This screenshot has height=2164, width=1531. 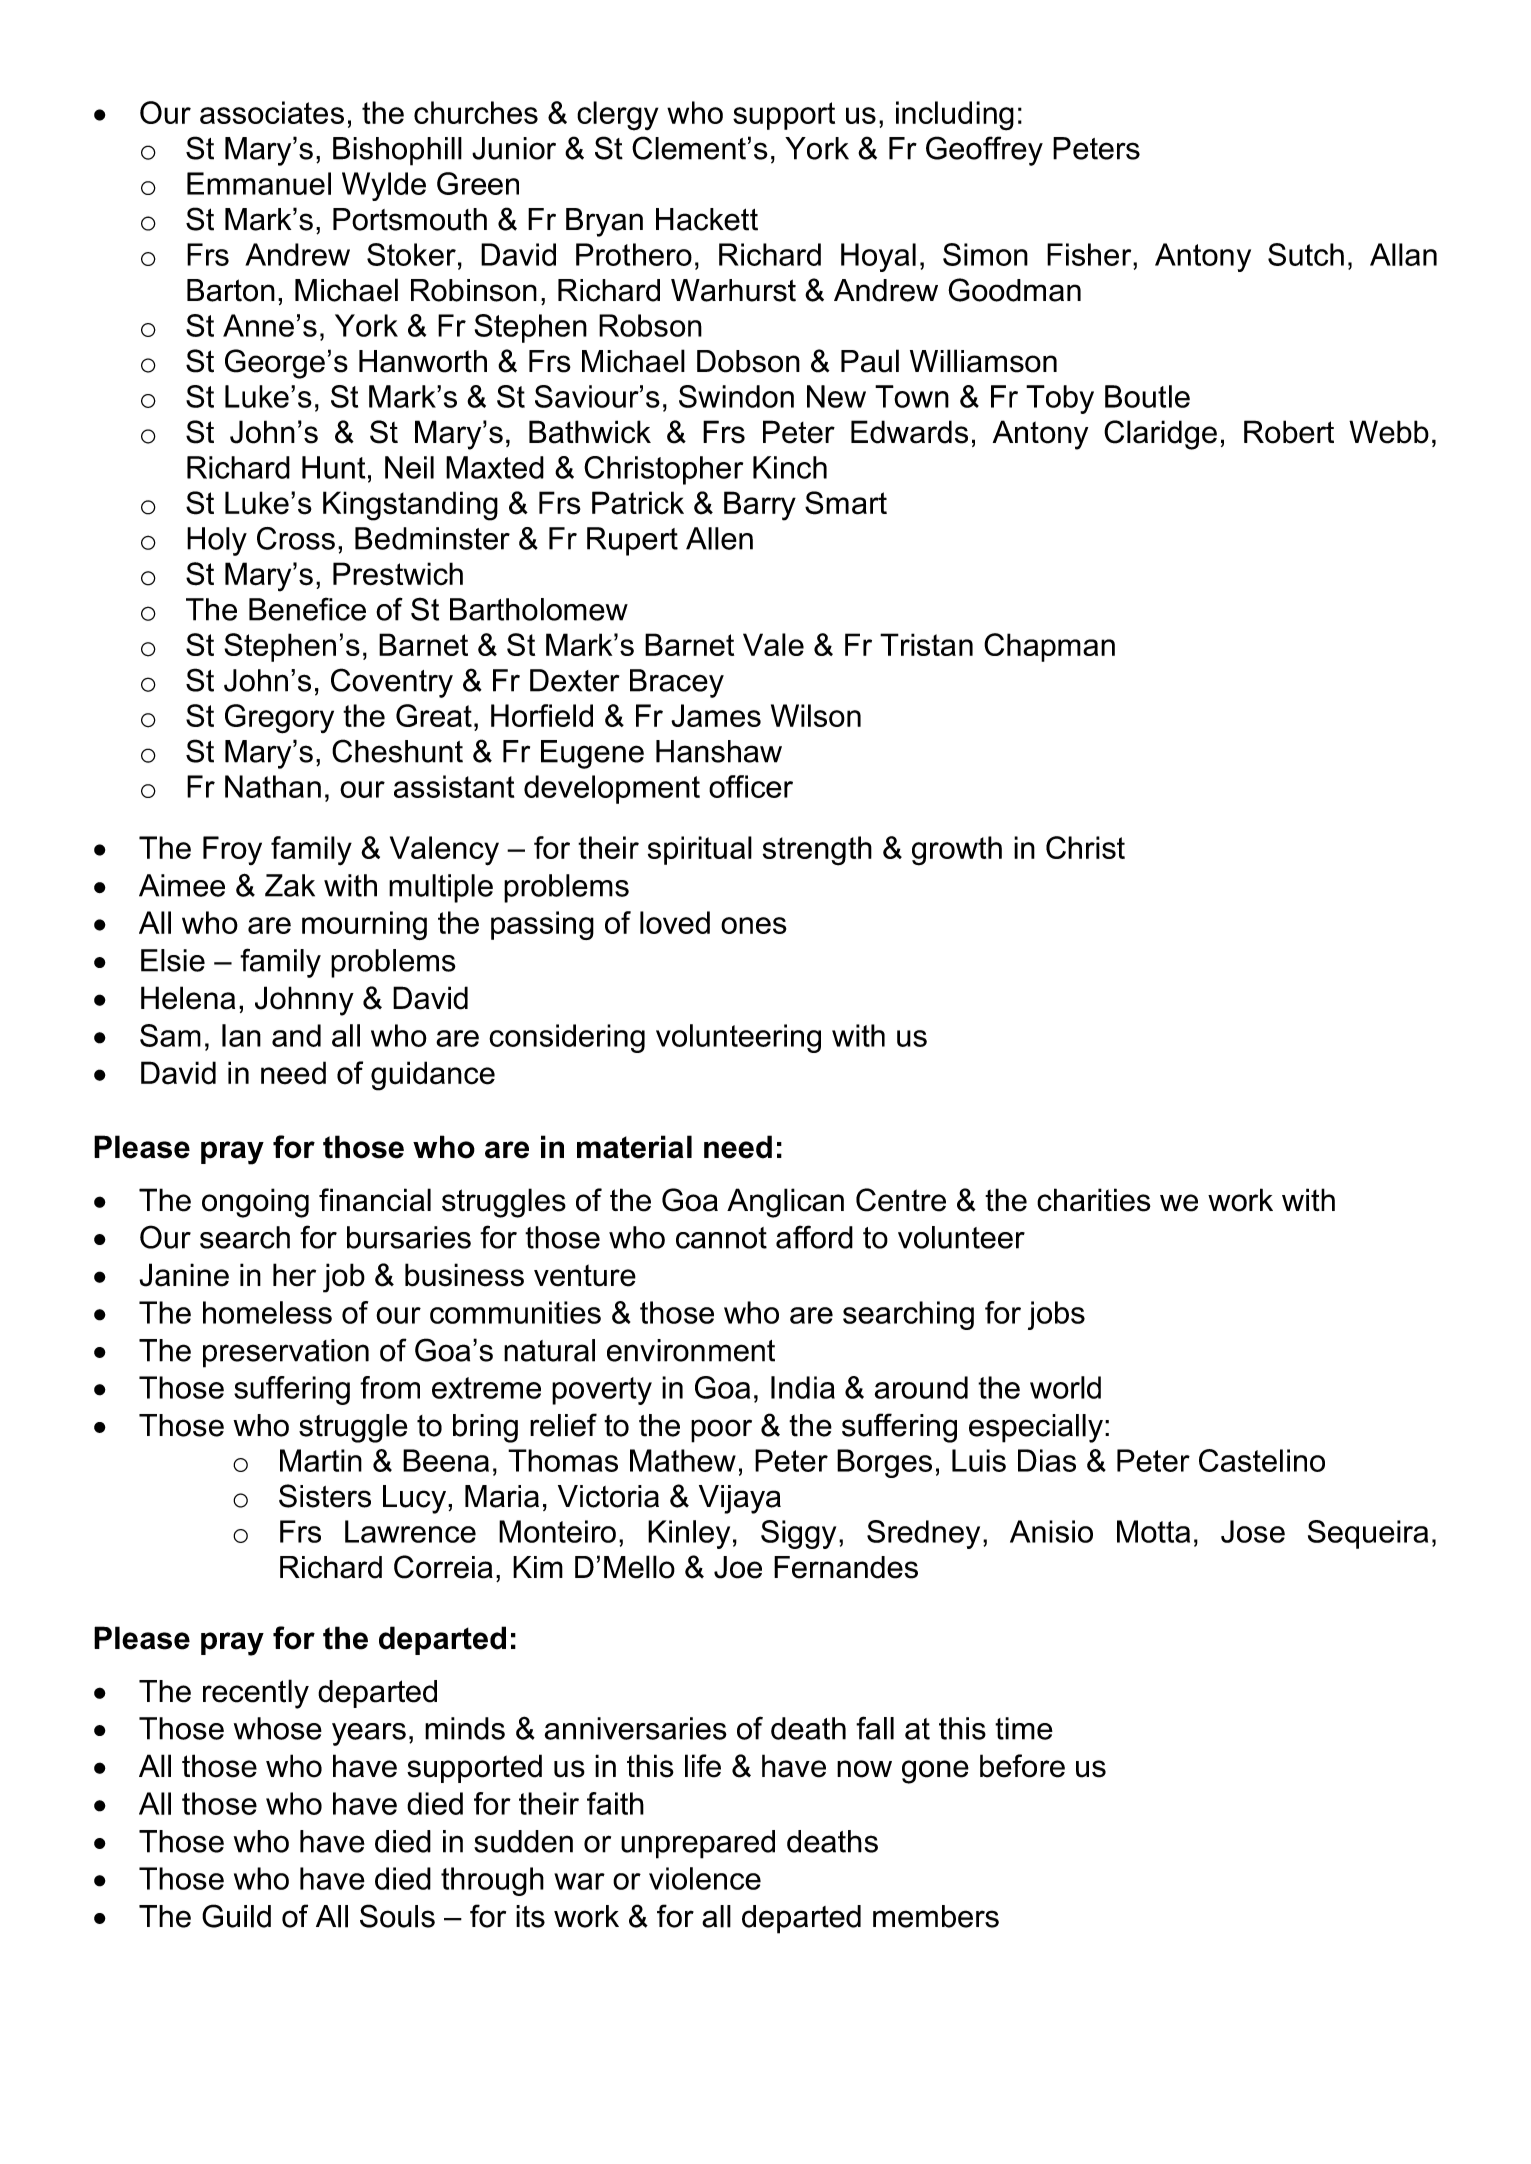 What do you see at coordinates (307, 609) in the screenshot?
I see `Benefice` at bounding box center [307, 609].
